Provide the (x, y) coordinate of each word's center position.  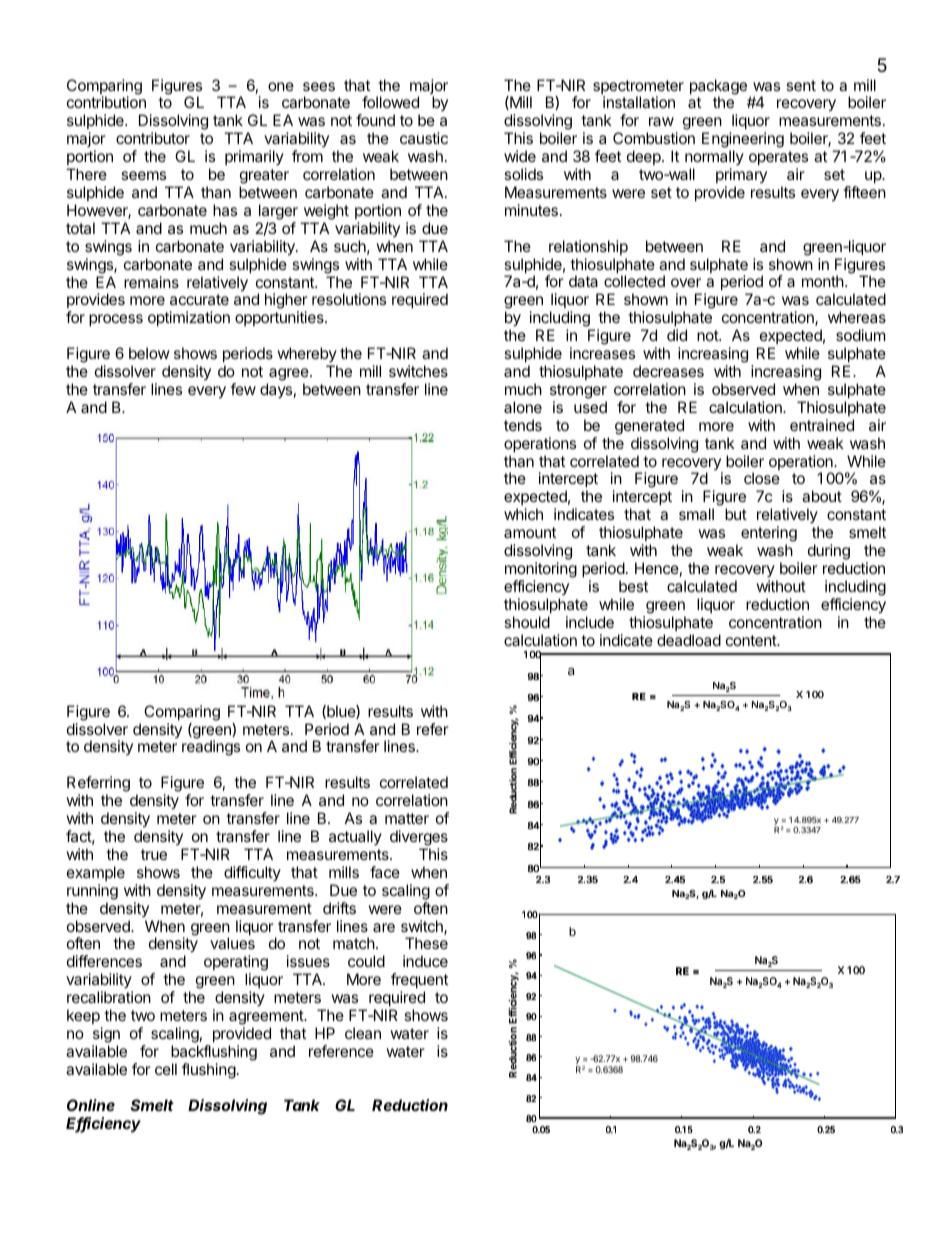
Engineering (743, 141)
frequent (419, 980)
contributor (153, 138)
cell (166, 1069)
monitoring (541, 570)
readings (211, 748)
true (154, 854)
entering (769, 535)
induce (425, 961)
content (752, 640)
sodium (861, 335)
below (149, 353)
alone (523, 407)
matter (407, 818)
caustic (424, 138)
